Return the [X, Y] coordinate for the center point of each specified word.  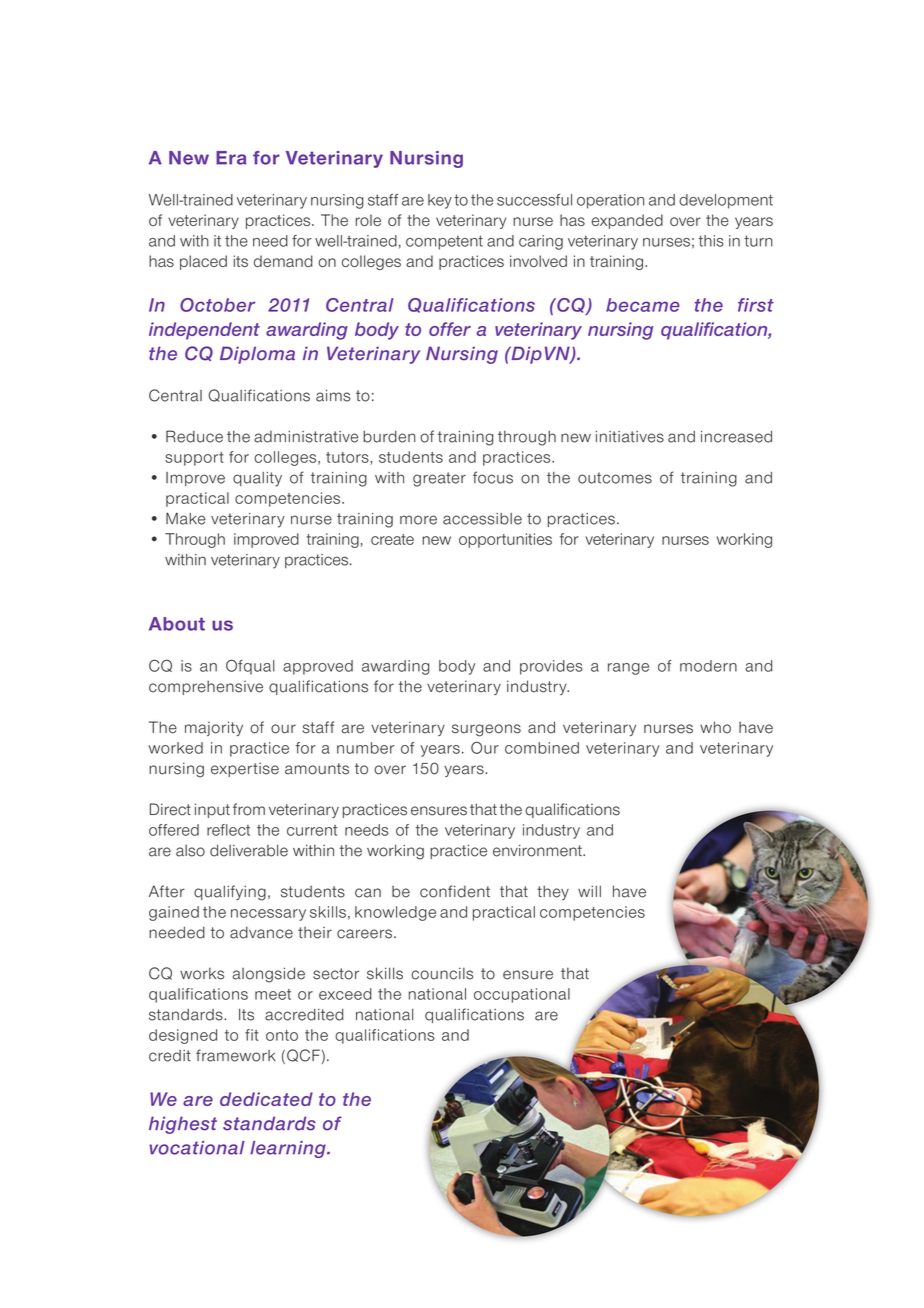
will [589, 891]
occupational [522, 995]
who [715, 727]
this [711, 241]
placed [203, 262]
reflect [228, 830]
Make [186, 519]
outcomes [615, 478]
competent [444, 242]
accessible [482, 519]
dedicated [266, 1099]
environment [538, 850]
